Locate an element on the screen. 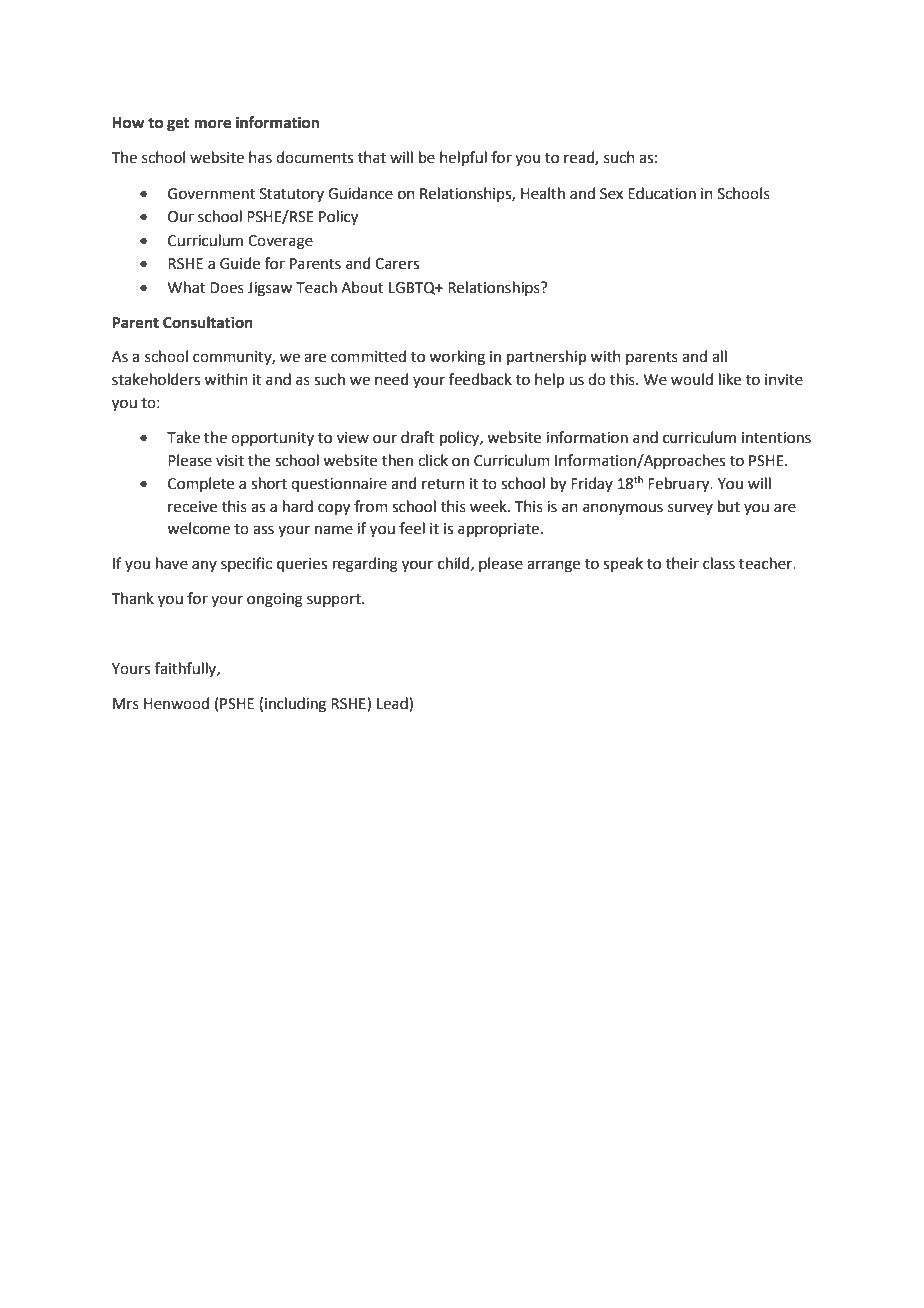  any is located at coordinates (204, 566).
